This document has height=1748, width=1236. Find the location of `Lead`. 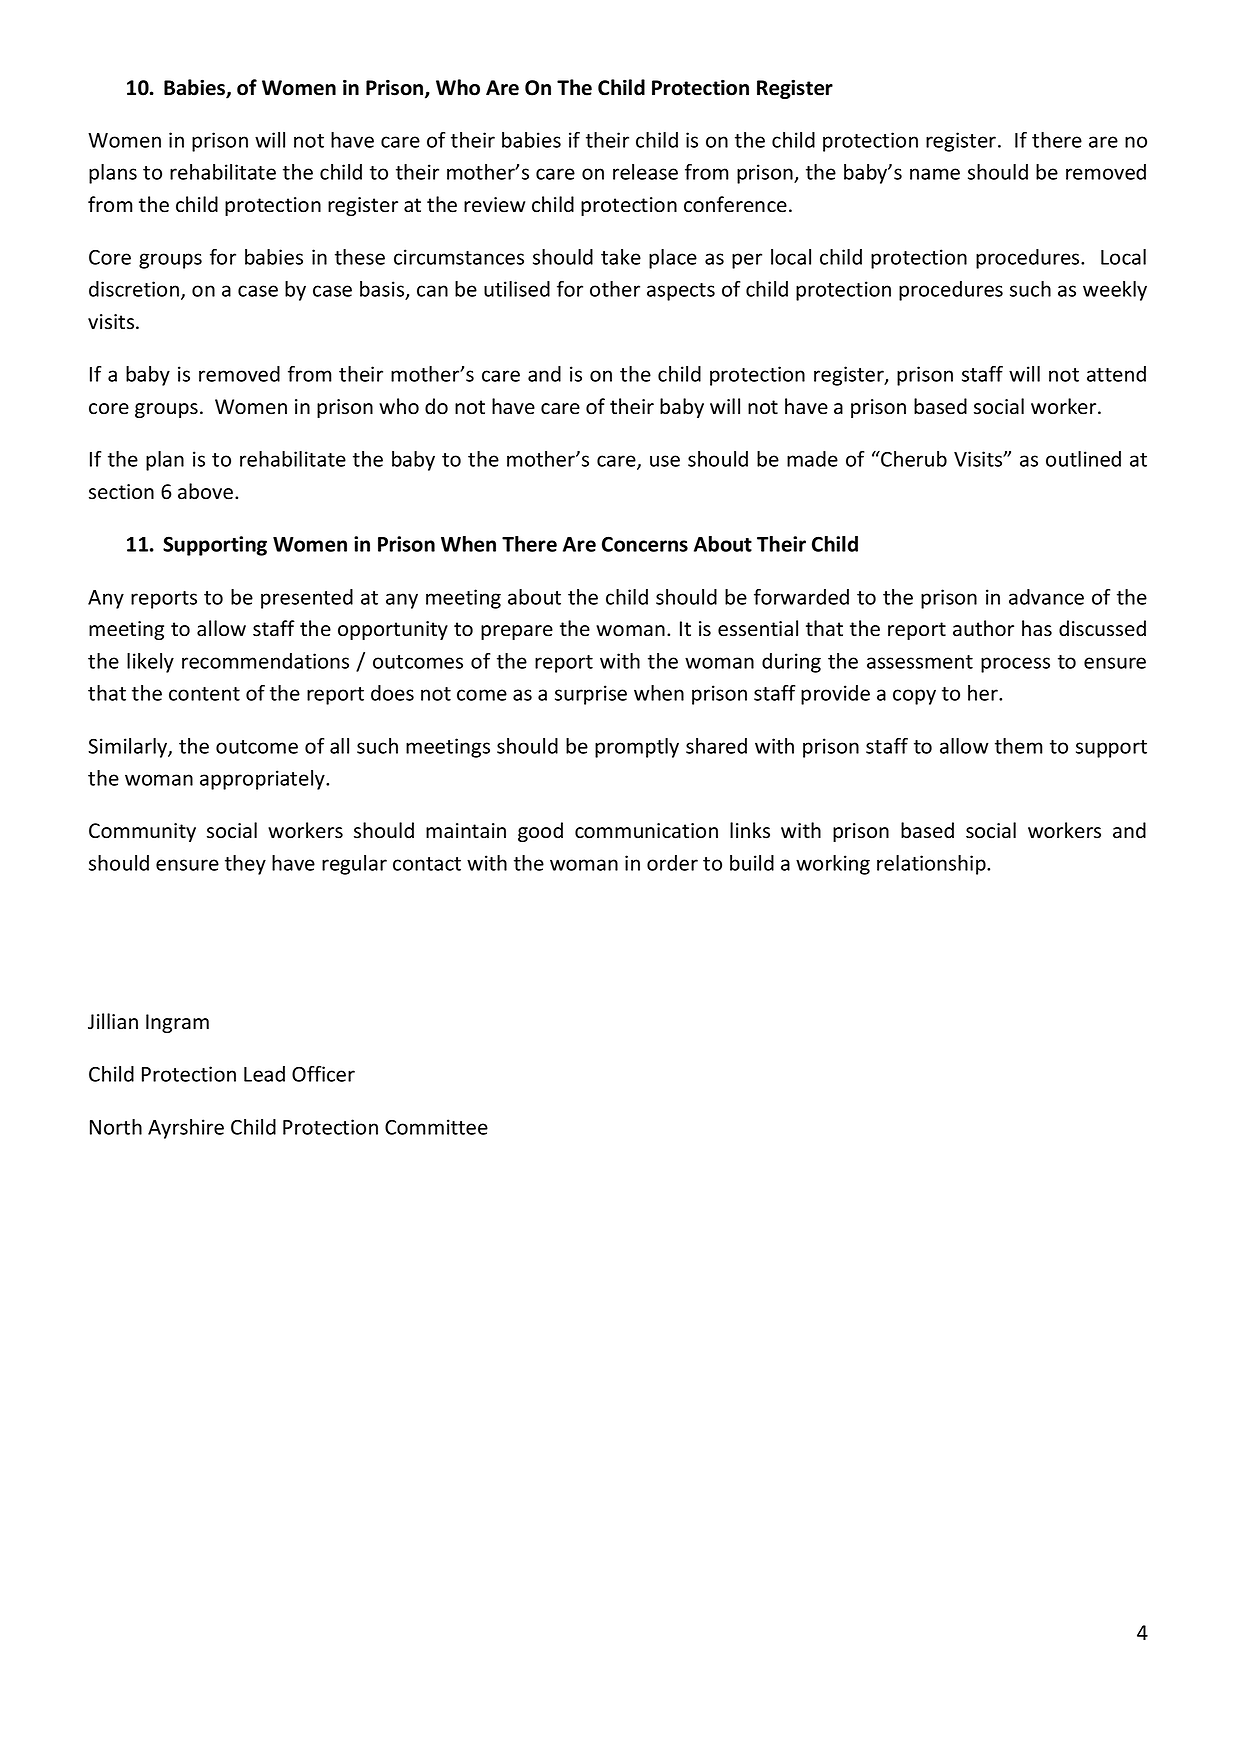

Lead is located at coordinates (264, 1074).
